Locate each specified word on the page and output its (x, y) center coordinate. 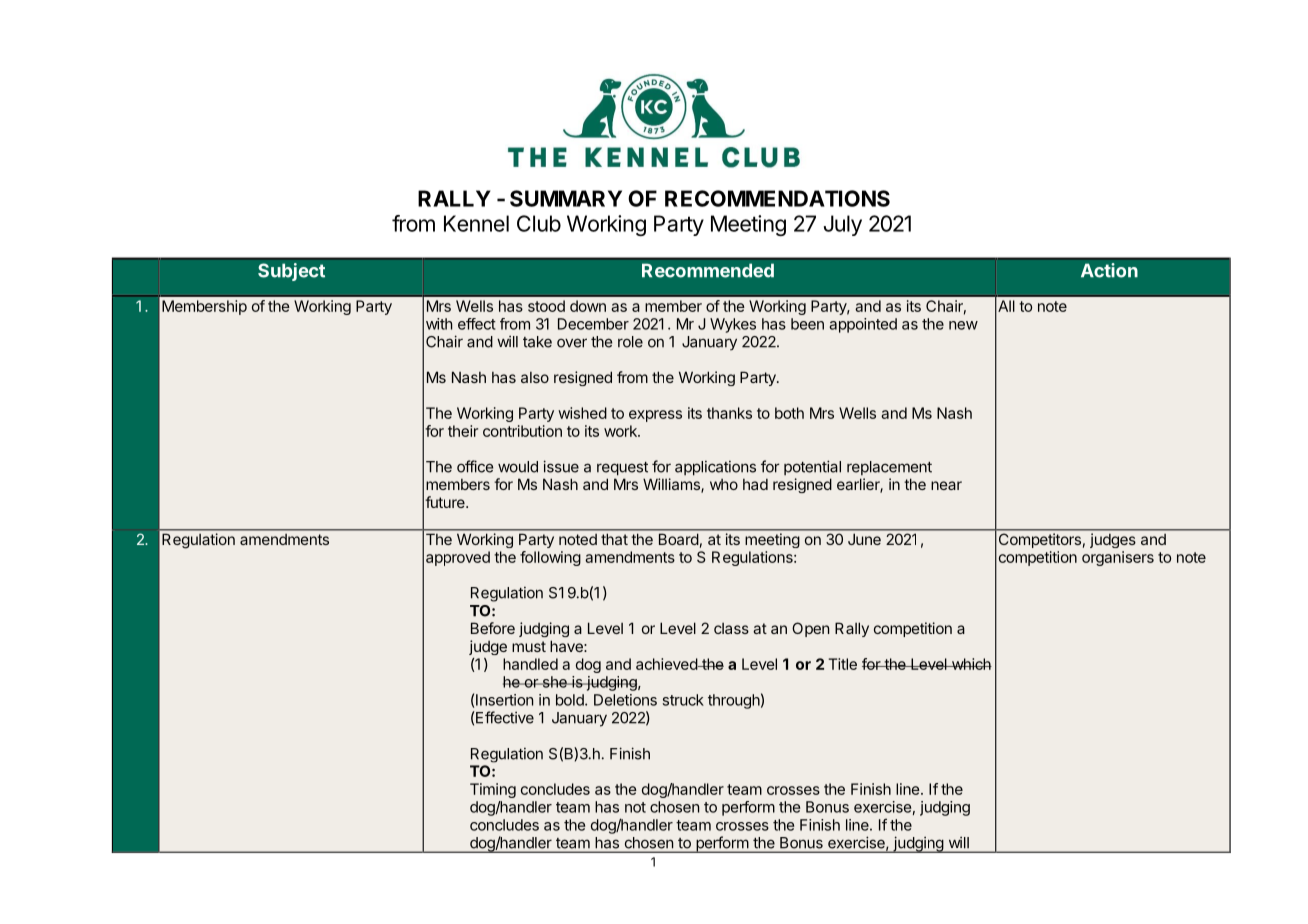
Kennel (476, 223)
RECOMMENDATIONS (777, 198)
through (734, 701)
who (724, 484)
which (970, 664)
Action (1109, 270)
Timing (493, 790)
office (475, 466)
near (946, 485)
